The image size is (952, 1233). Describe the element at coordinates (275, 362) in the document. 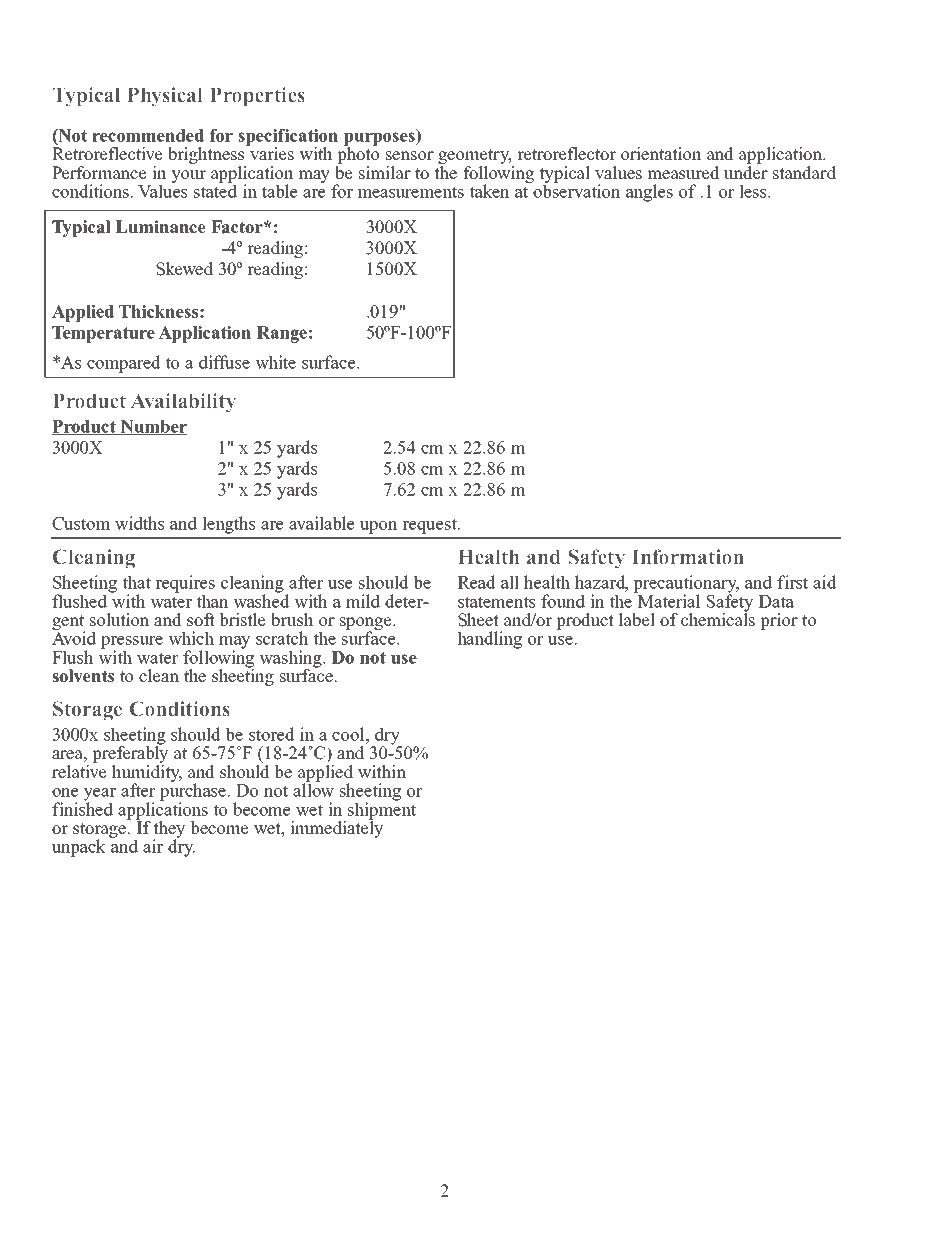

I see `white` at that location.
